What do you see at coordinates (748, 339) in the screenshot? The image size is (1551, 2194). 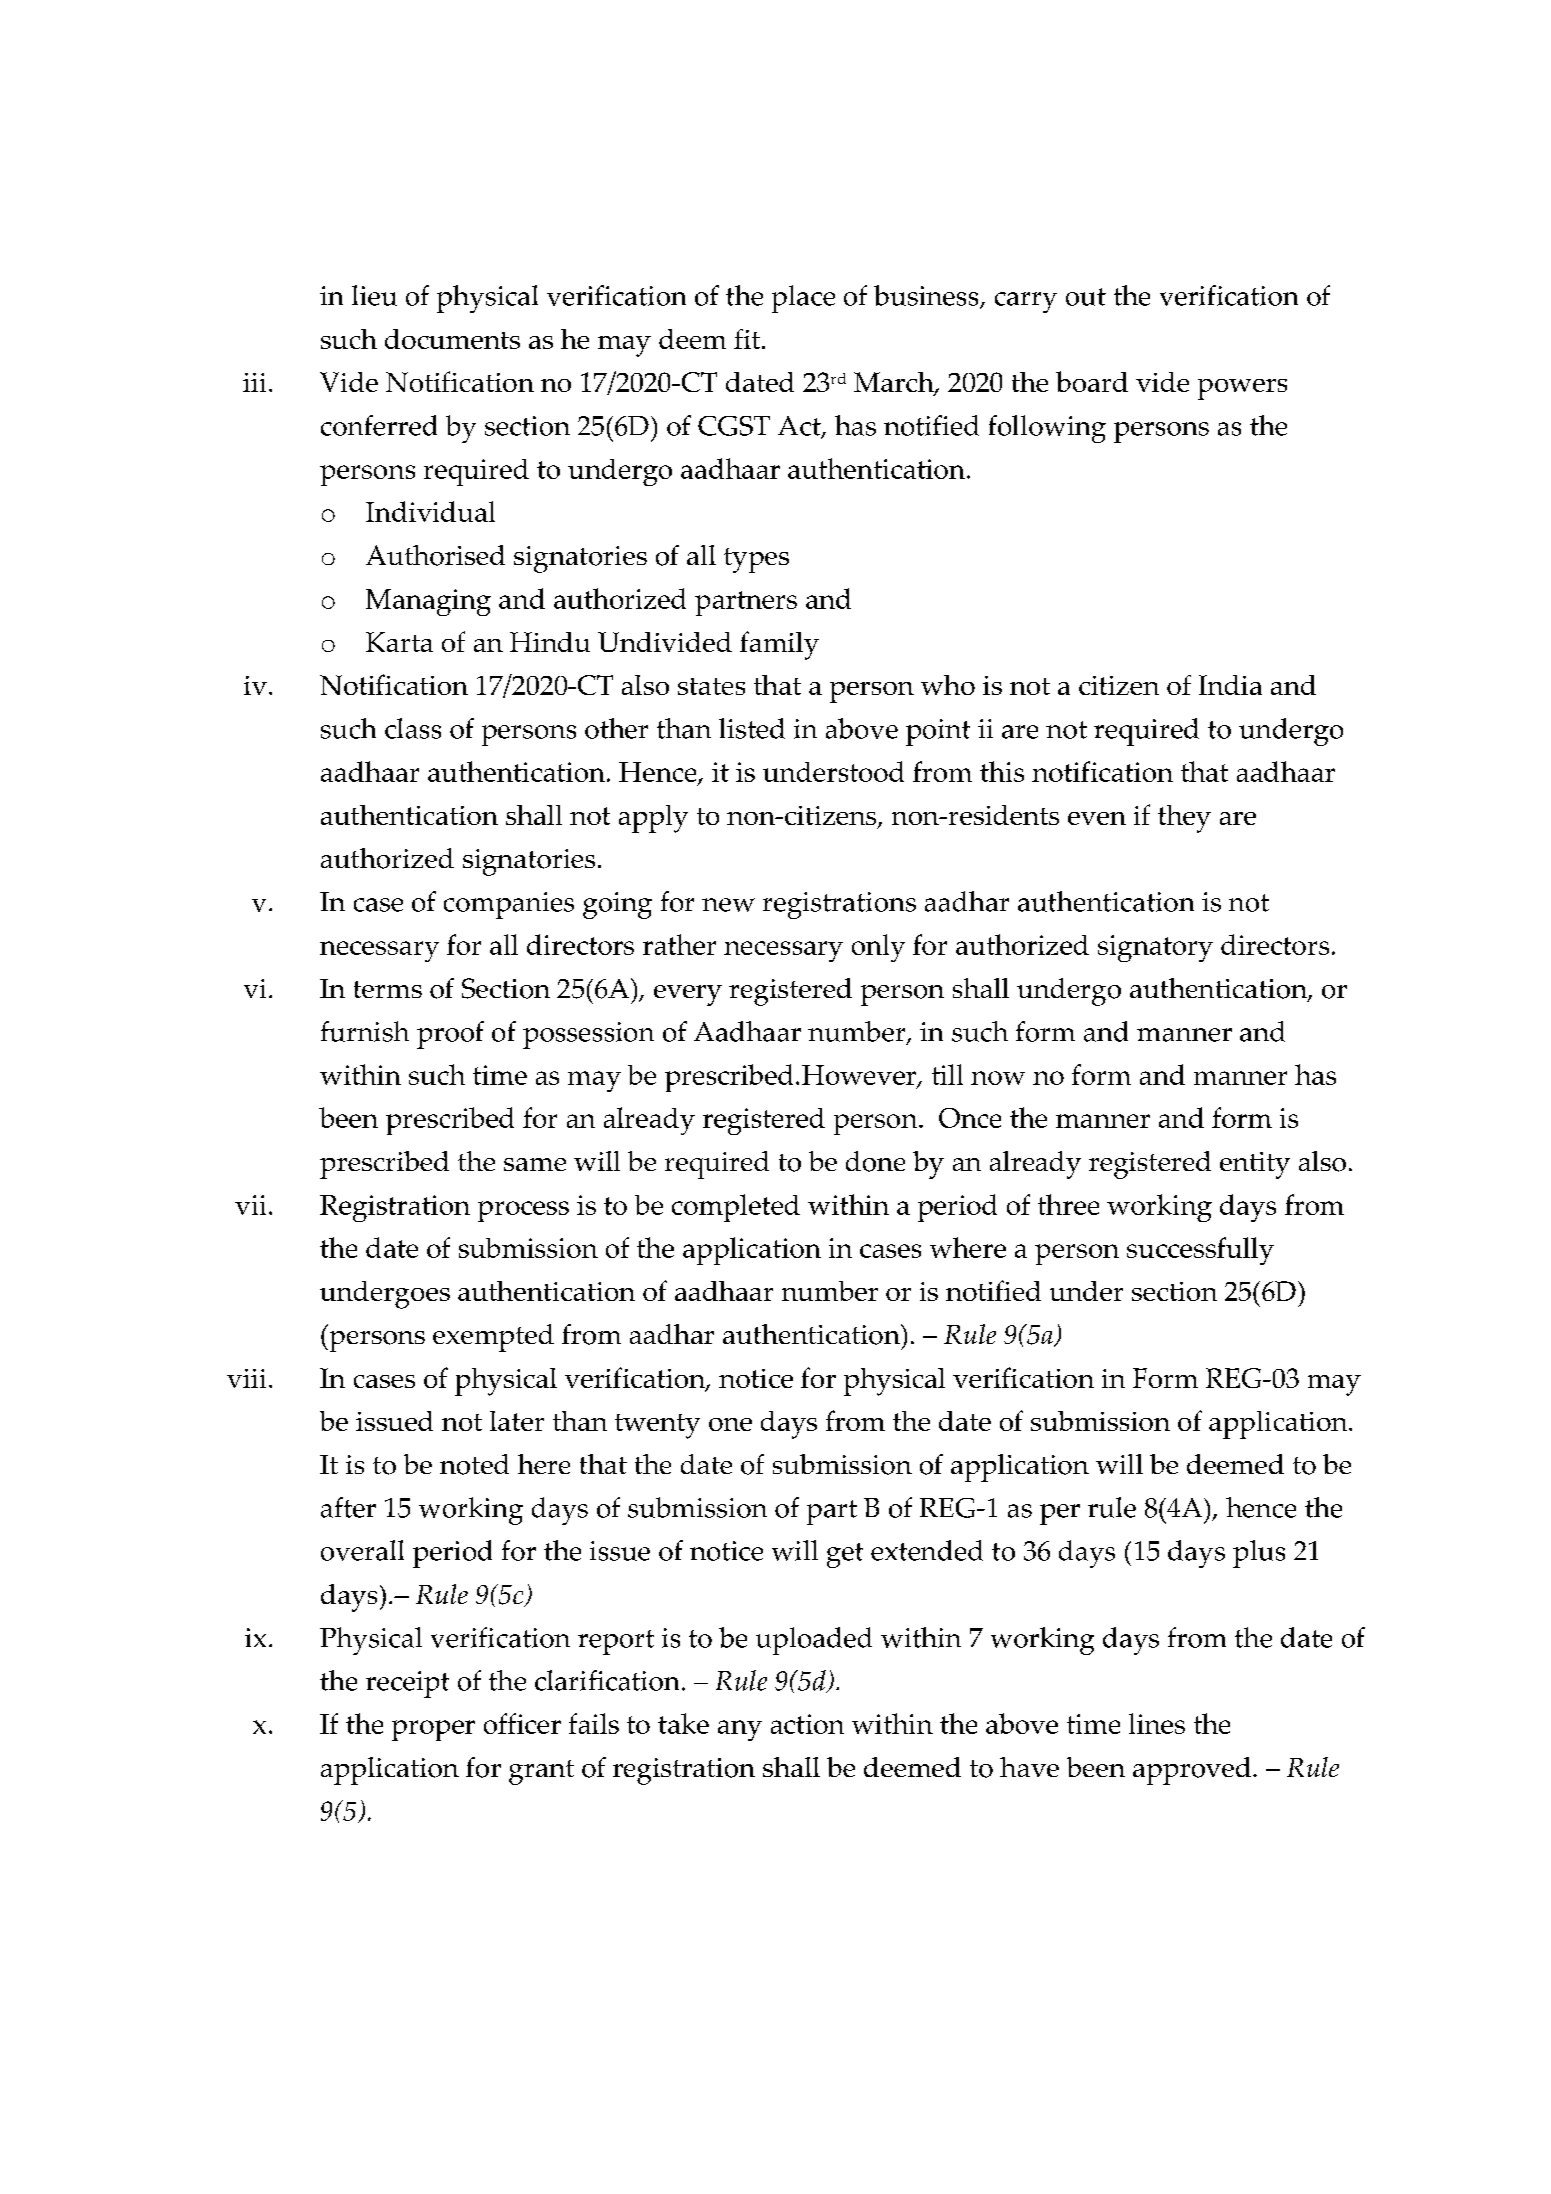 I see `fit` at bounding box center [748, 339].
